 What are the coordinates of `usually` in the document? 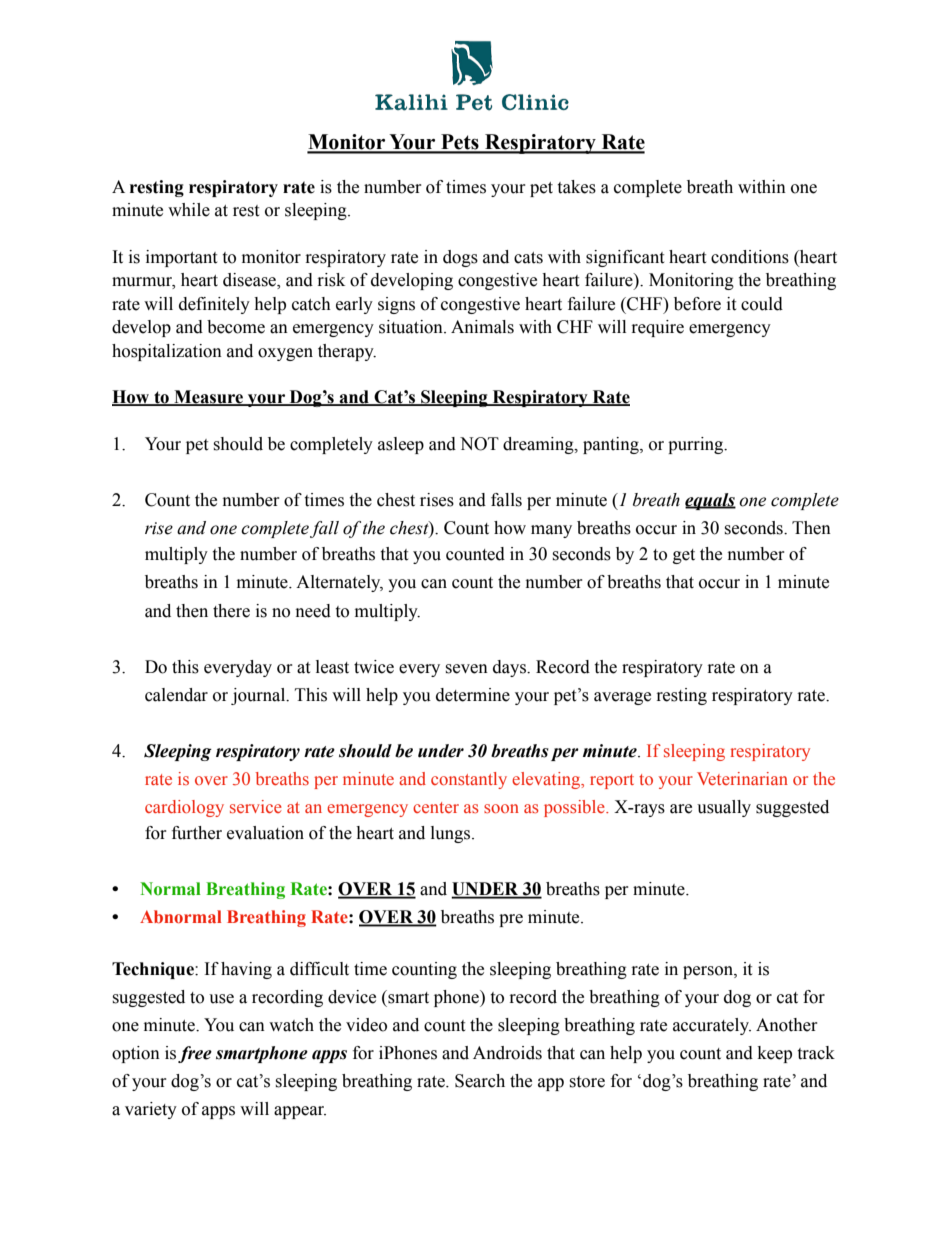 It's located at (724, 808).
